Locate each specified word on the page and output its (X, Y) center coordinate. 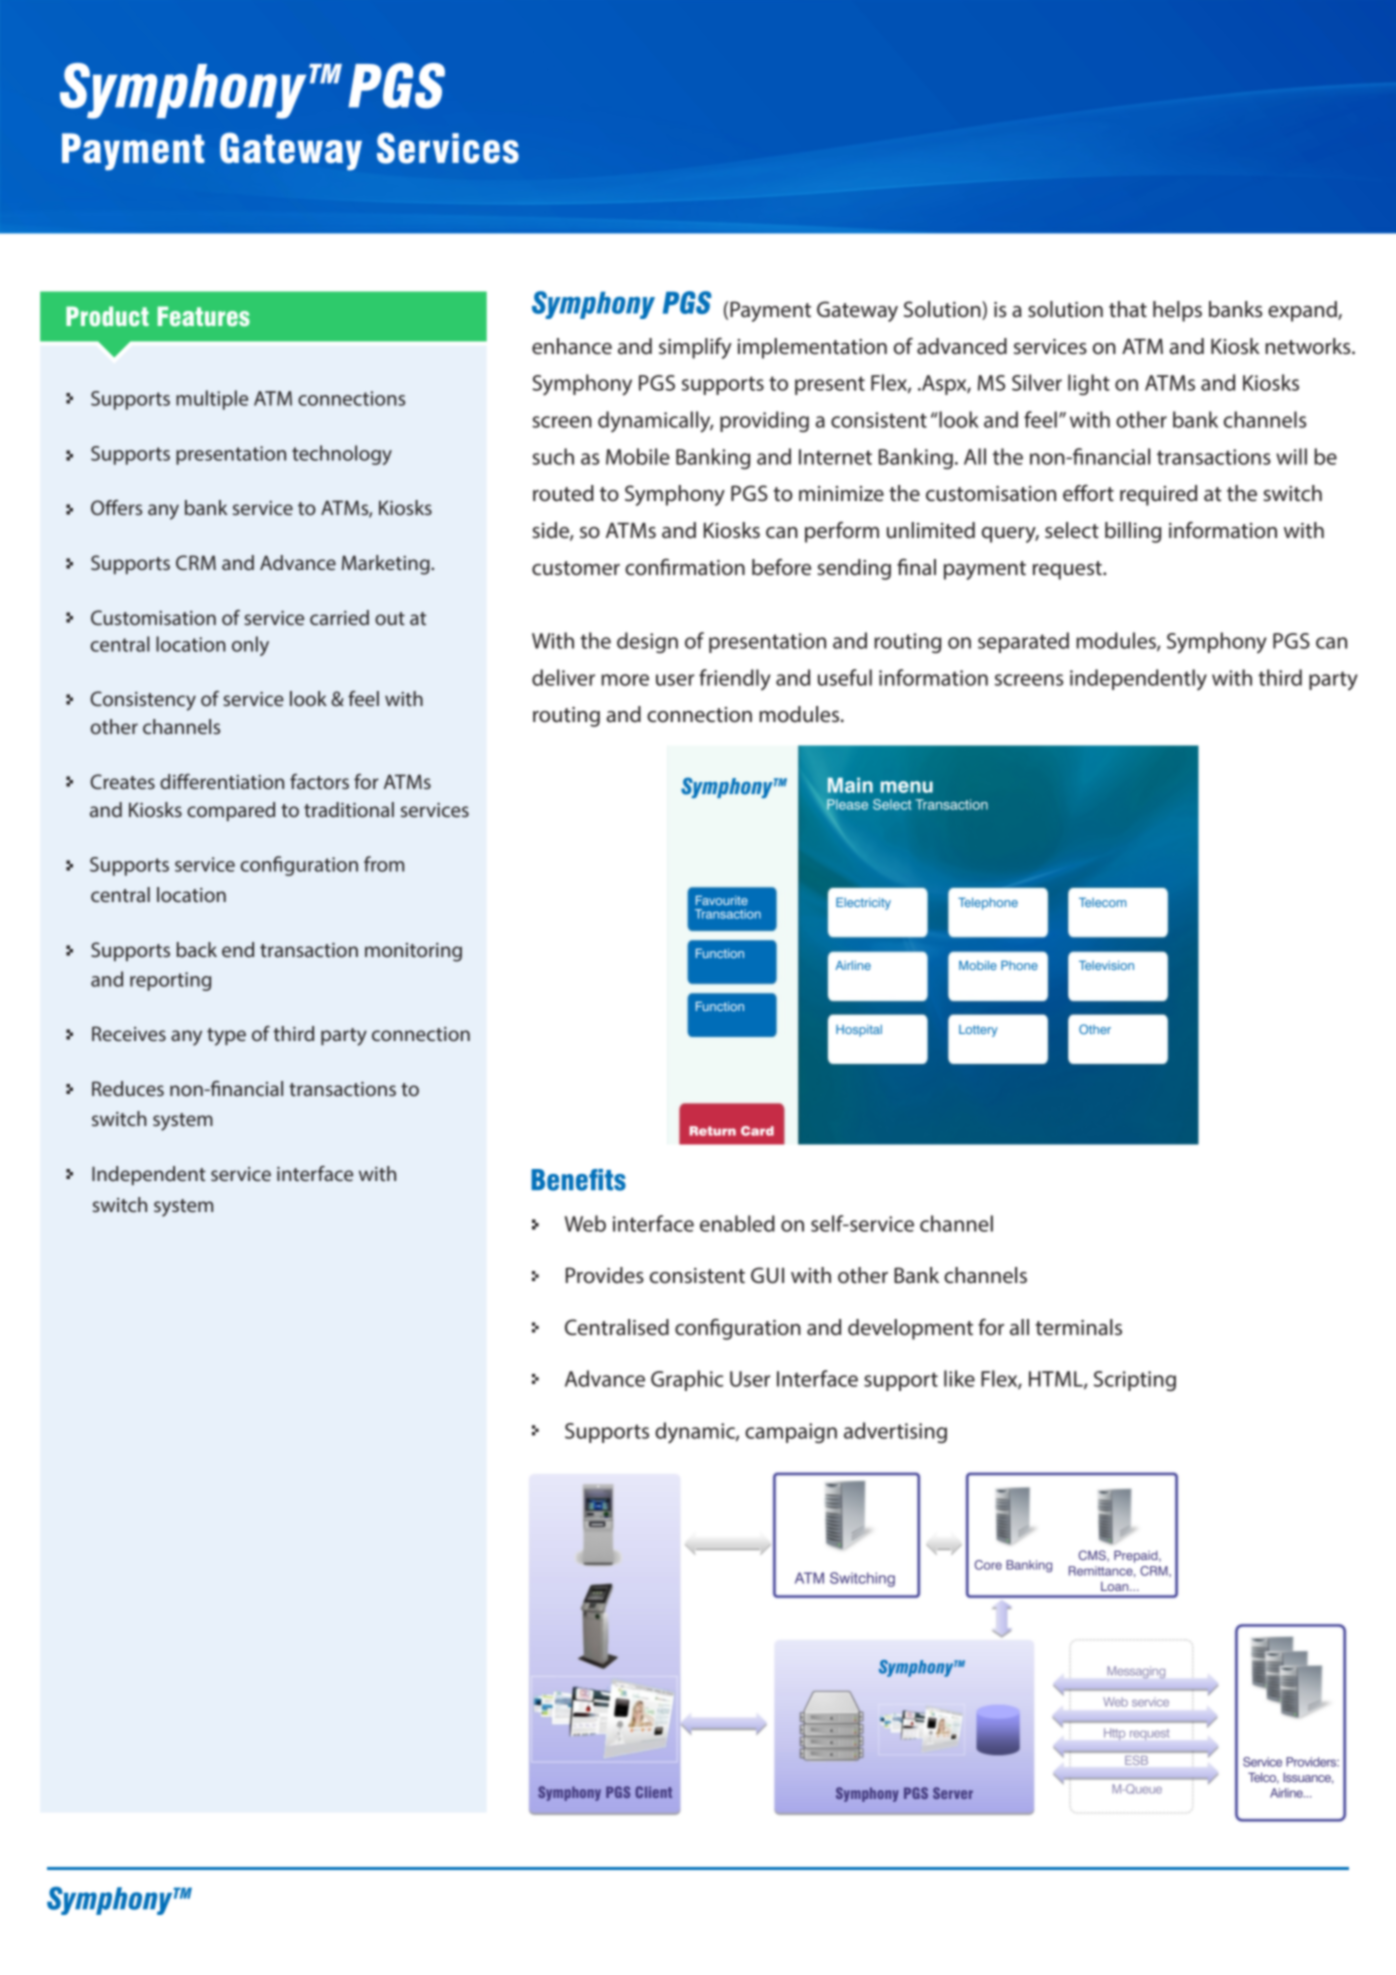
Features (204, 316)
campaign (791, 1433)
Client (653, 1792)
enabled (737, 1223)
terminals (1078, 1327)
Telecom (1102, 902)
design (647, 642)
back (197, 949)
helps (1177, 311)
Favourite (722, 900)
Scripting (1135, 1381)
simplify (695, 348)
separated (1023, 642)
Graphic (687, 1380)
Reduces (128, 1088)
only (250, 646)
